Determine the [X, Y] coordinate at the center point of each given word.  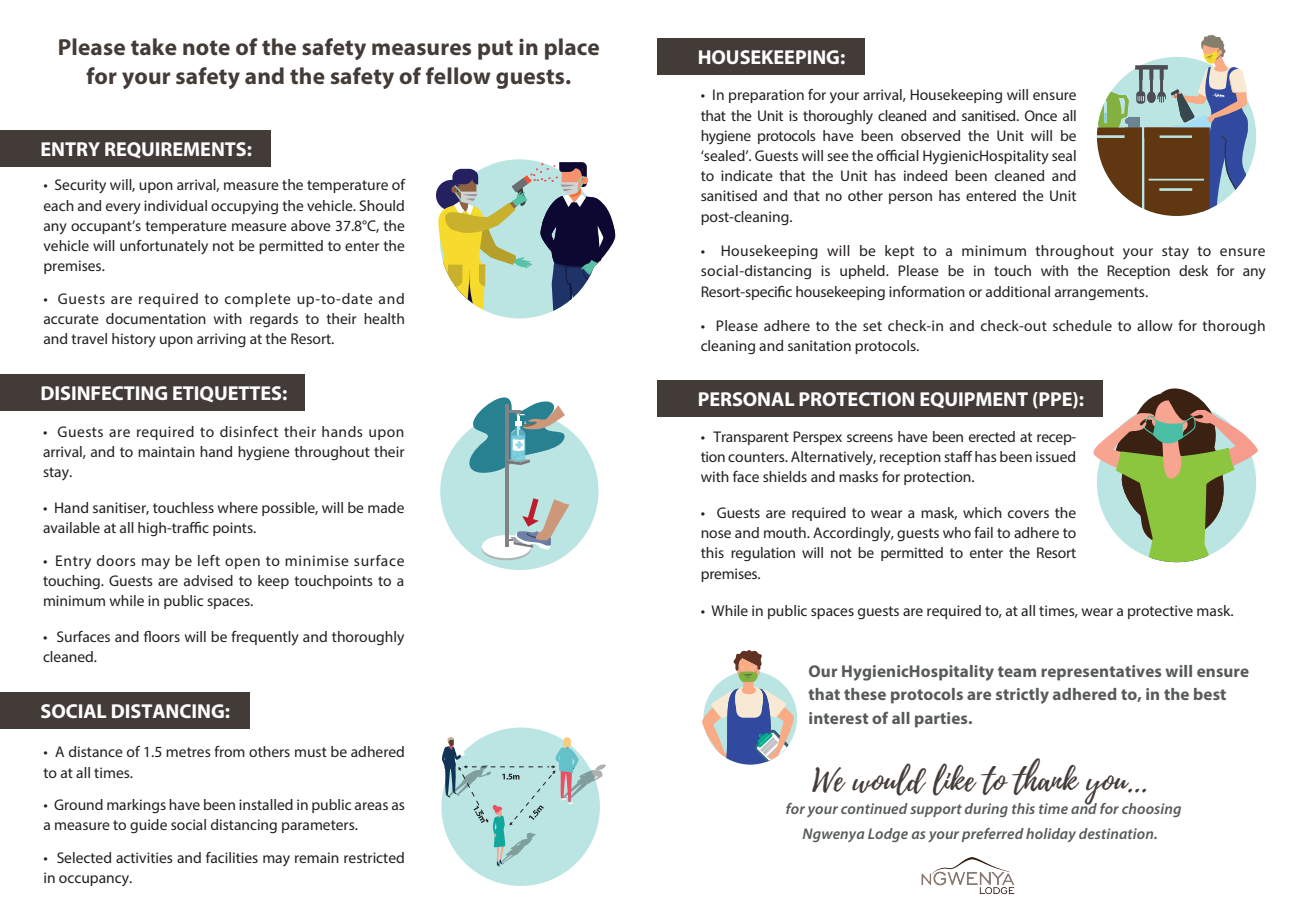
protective [1160, 612]
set [872, 326]
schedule [1082, 325]
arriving [221, 340]
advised [208, 580]
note [206, 47]
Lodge [888, 835]
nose [716, 534]
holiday [1051, 835]
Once [1041, 115]
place [572, 49]
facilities [232, 857]
